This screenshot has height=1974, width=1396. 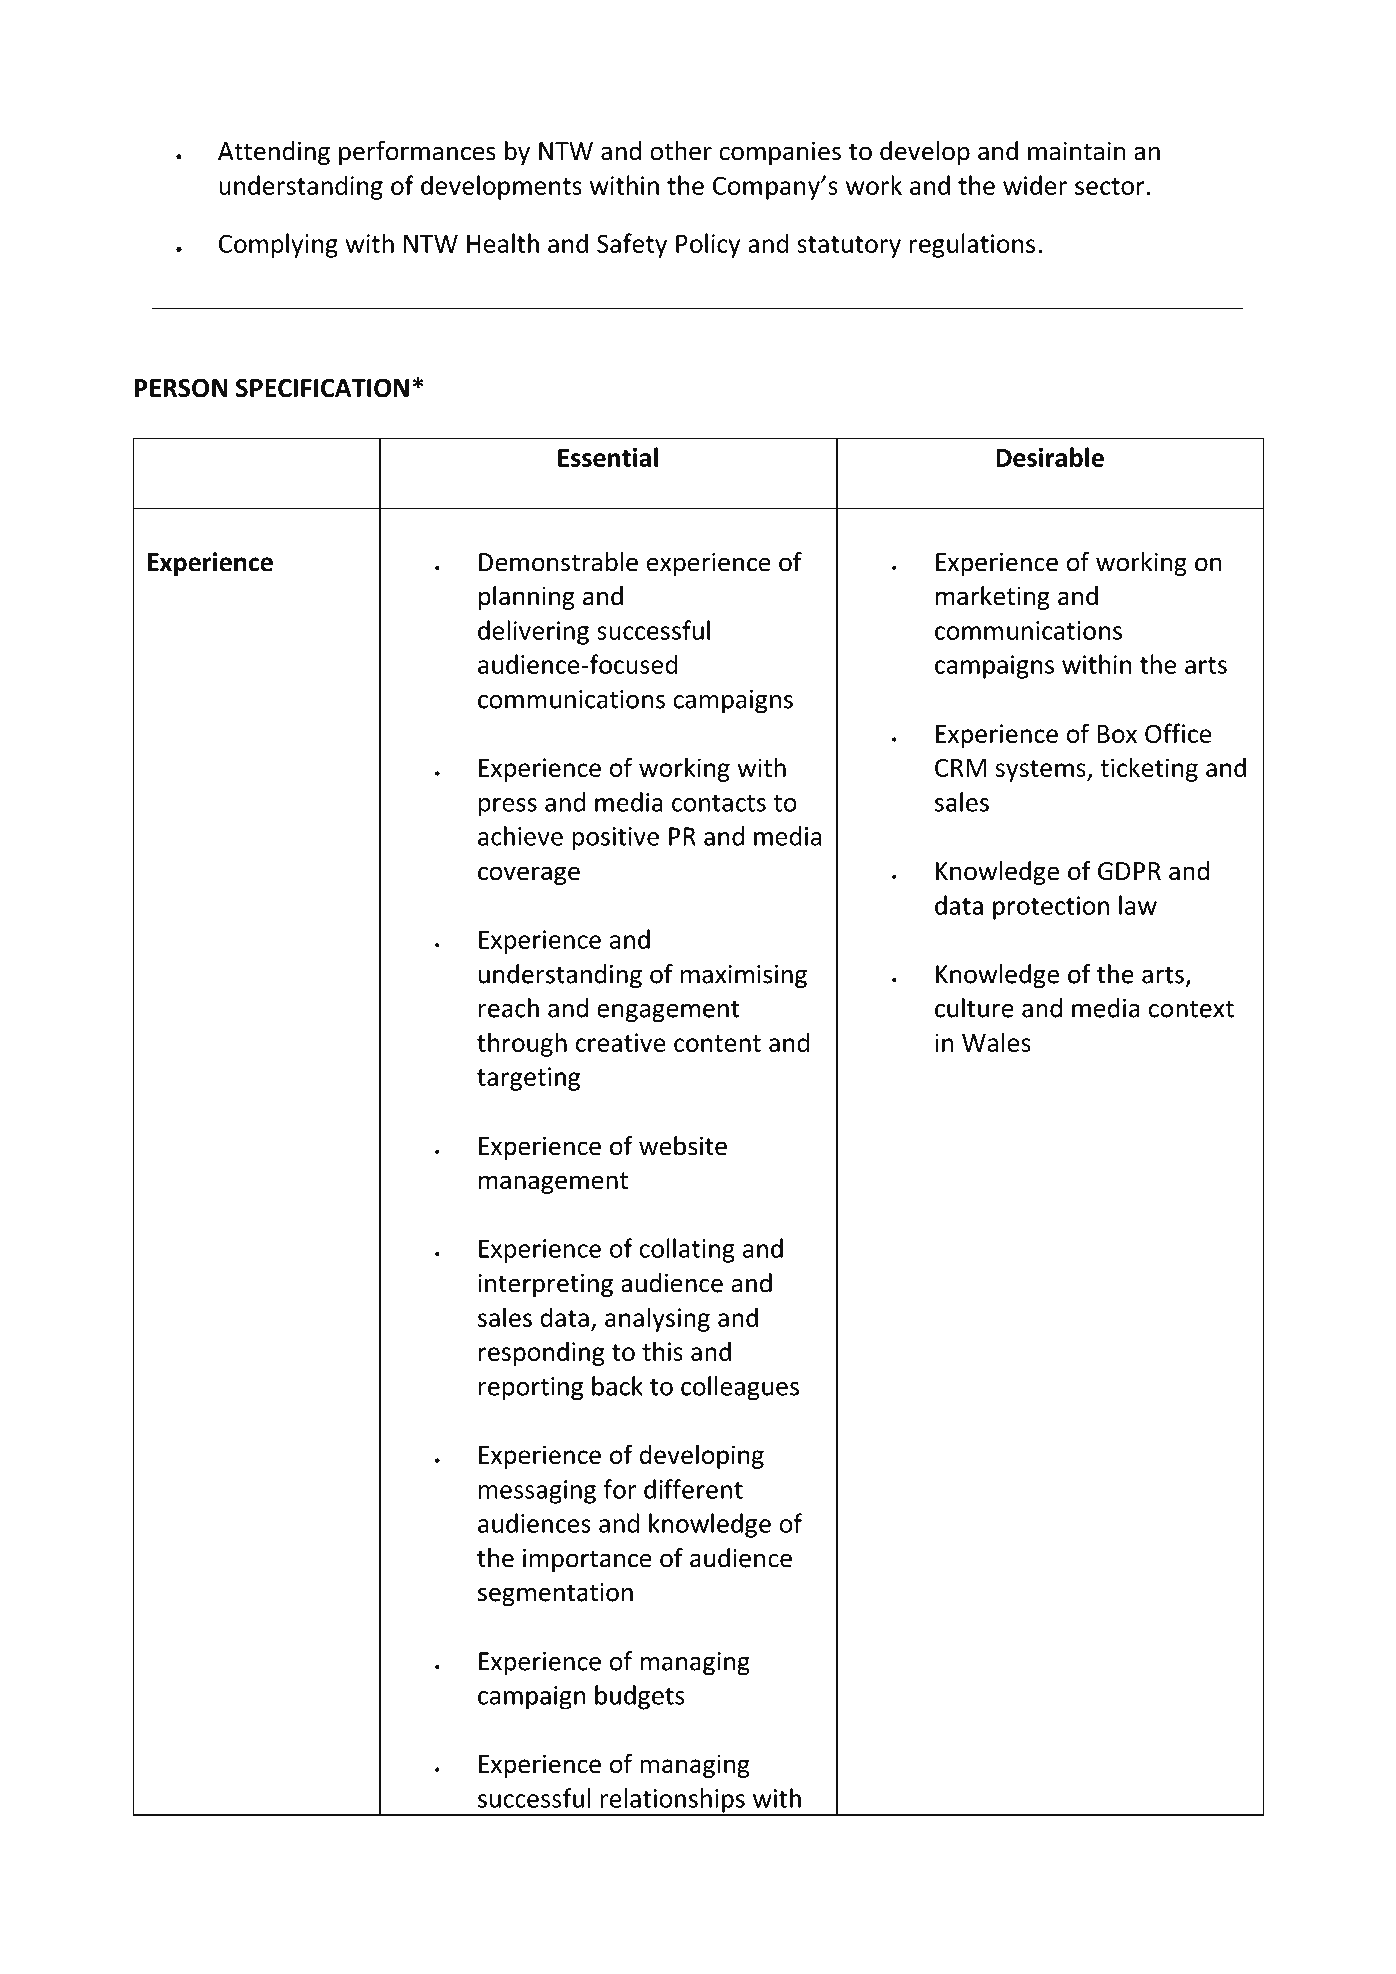 What do you see at coordinates (527, 598) in the screenshot?
I see `planning` at bounding box center [527, 598].
